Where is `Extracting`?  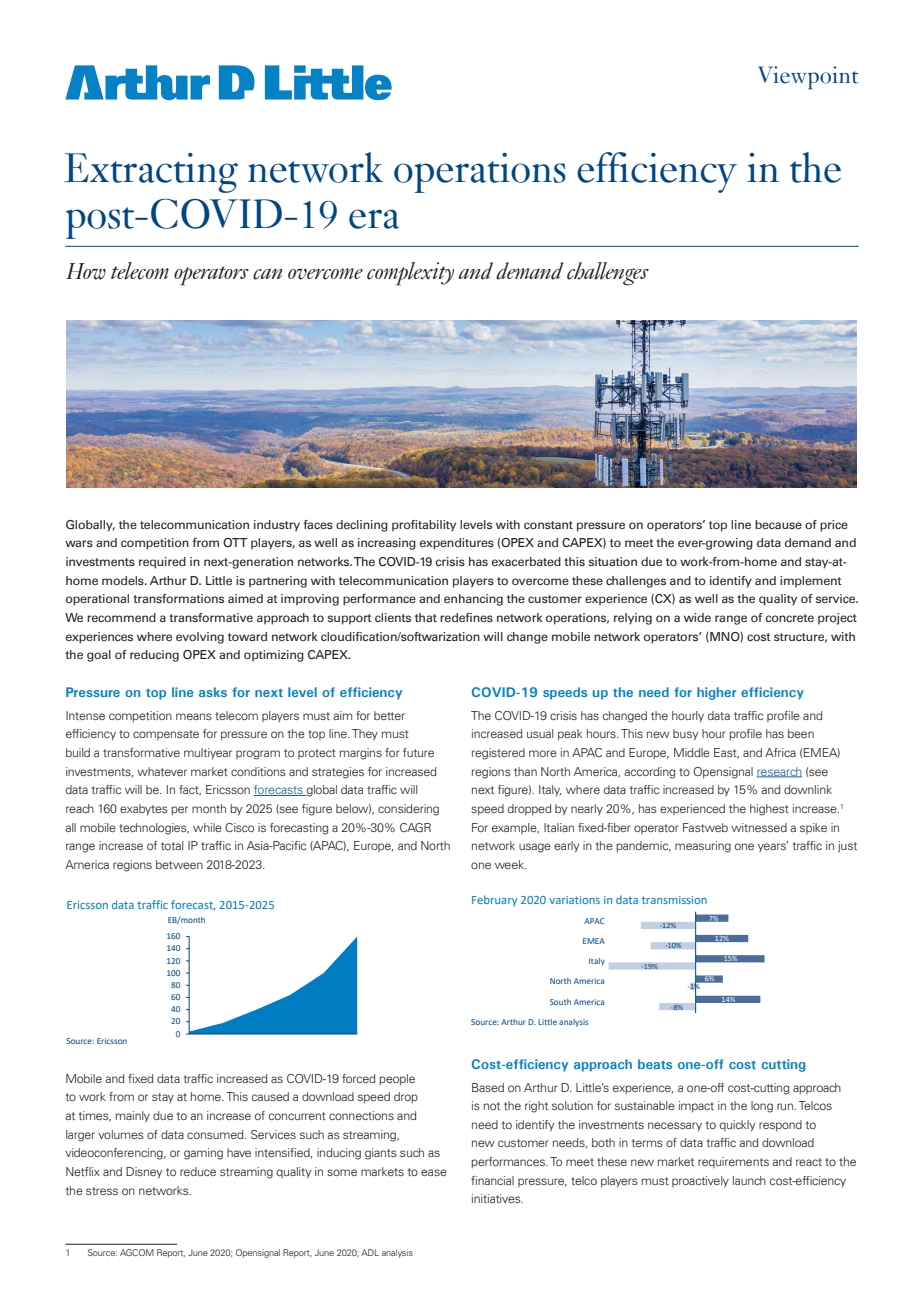
Extracting is located at coordinates (151, 173).
